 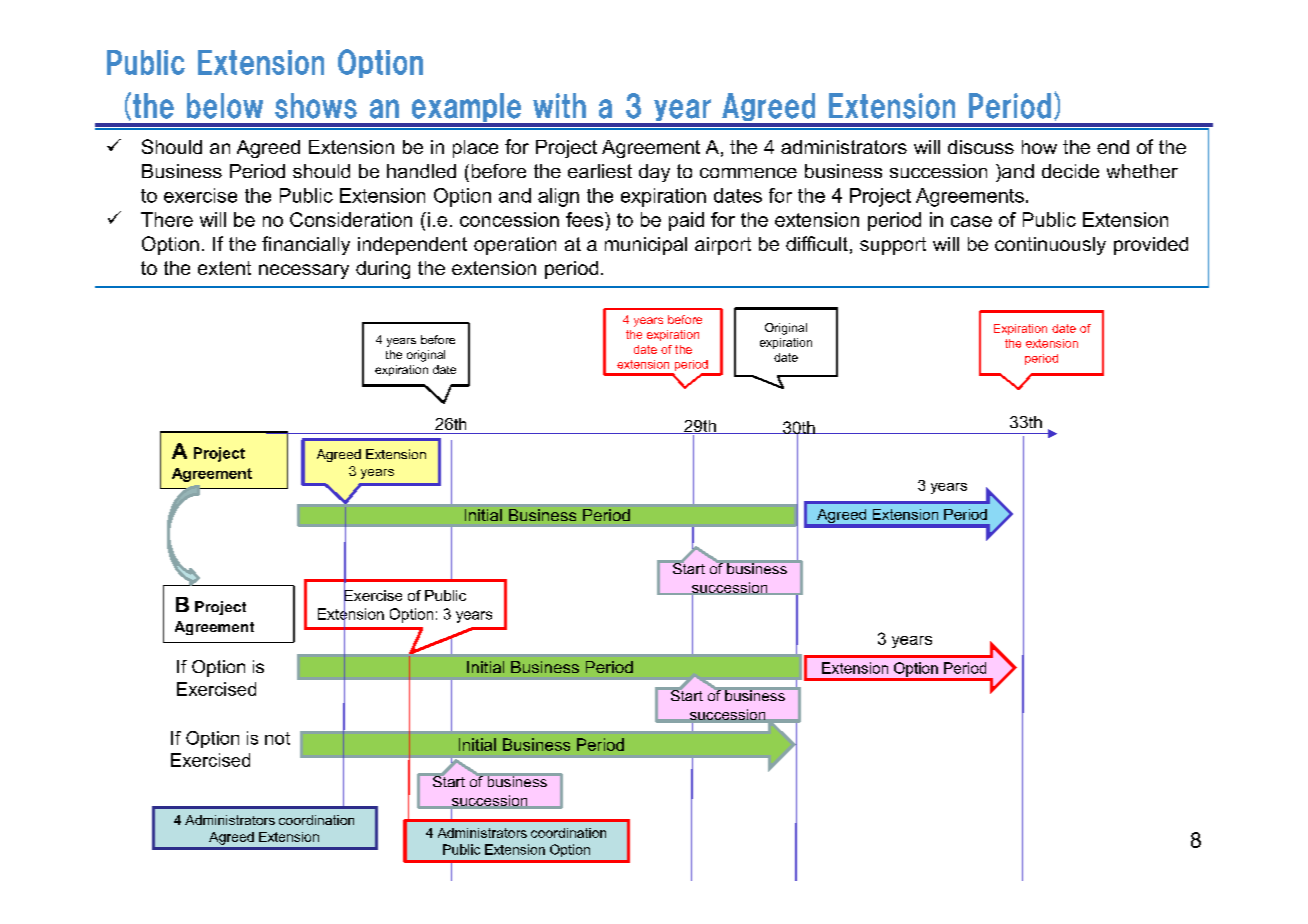 What do you see at coordinates (559, 105) in the screenshot?
I see `with` at bounding box center [559, 105].
